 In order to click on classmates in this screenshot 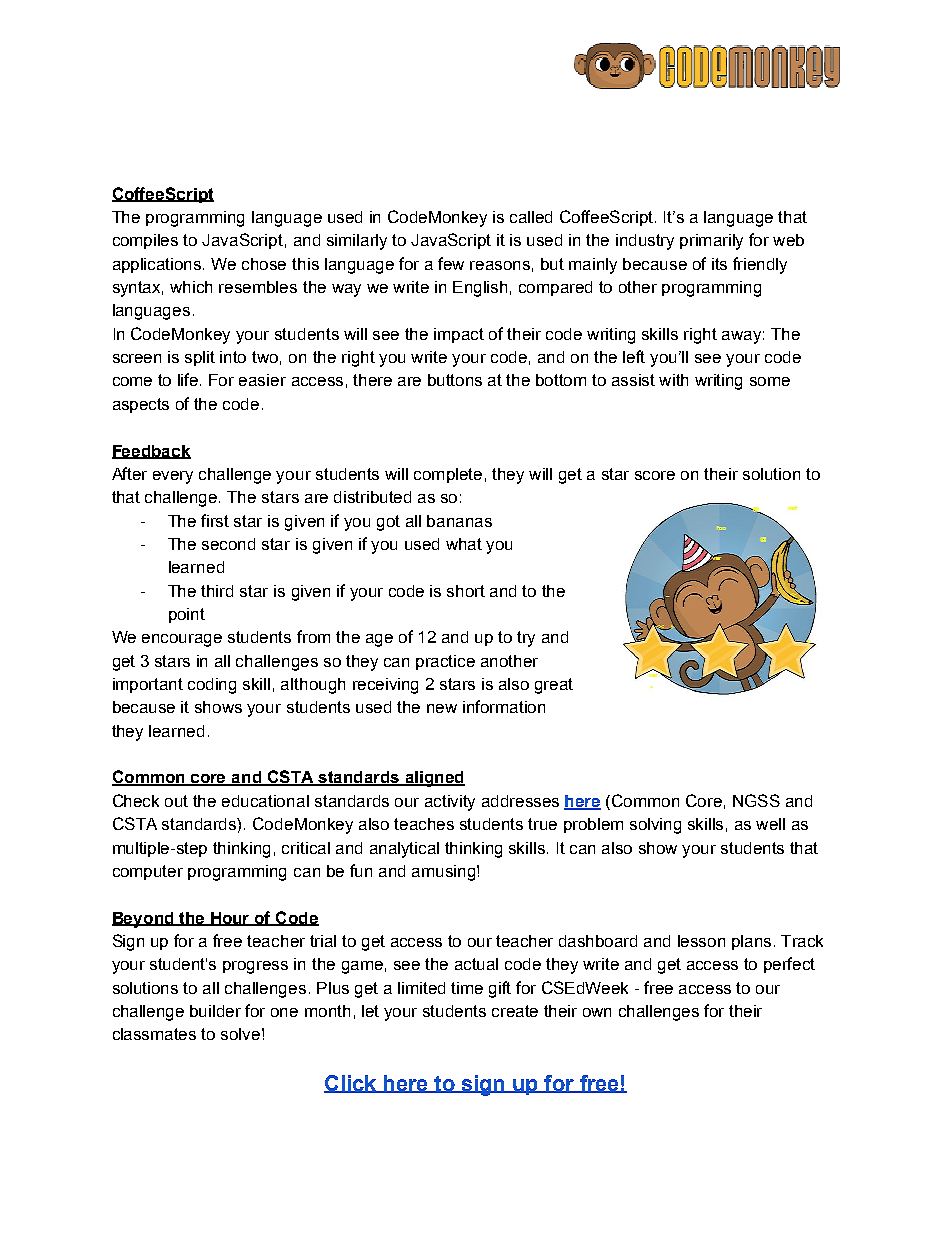, I will do `click(154, 1034)`.
